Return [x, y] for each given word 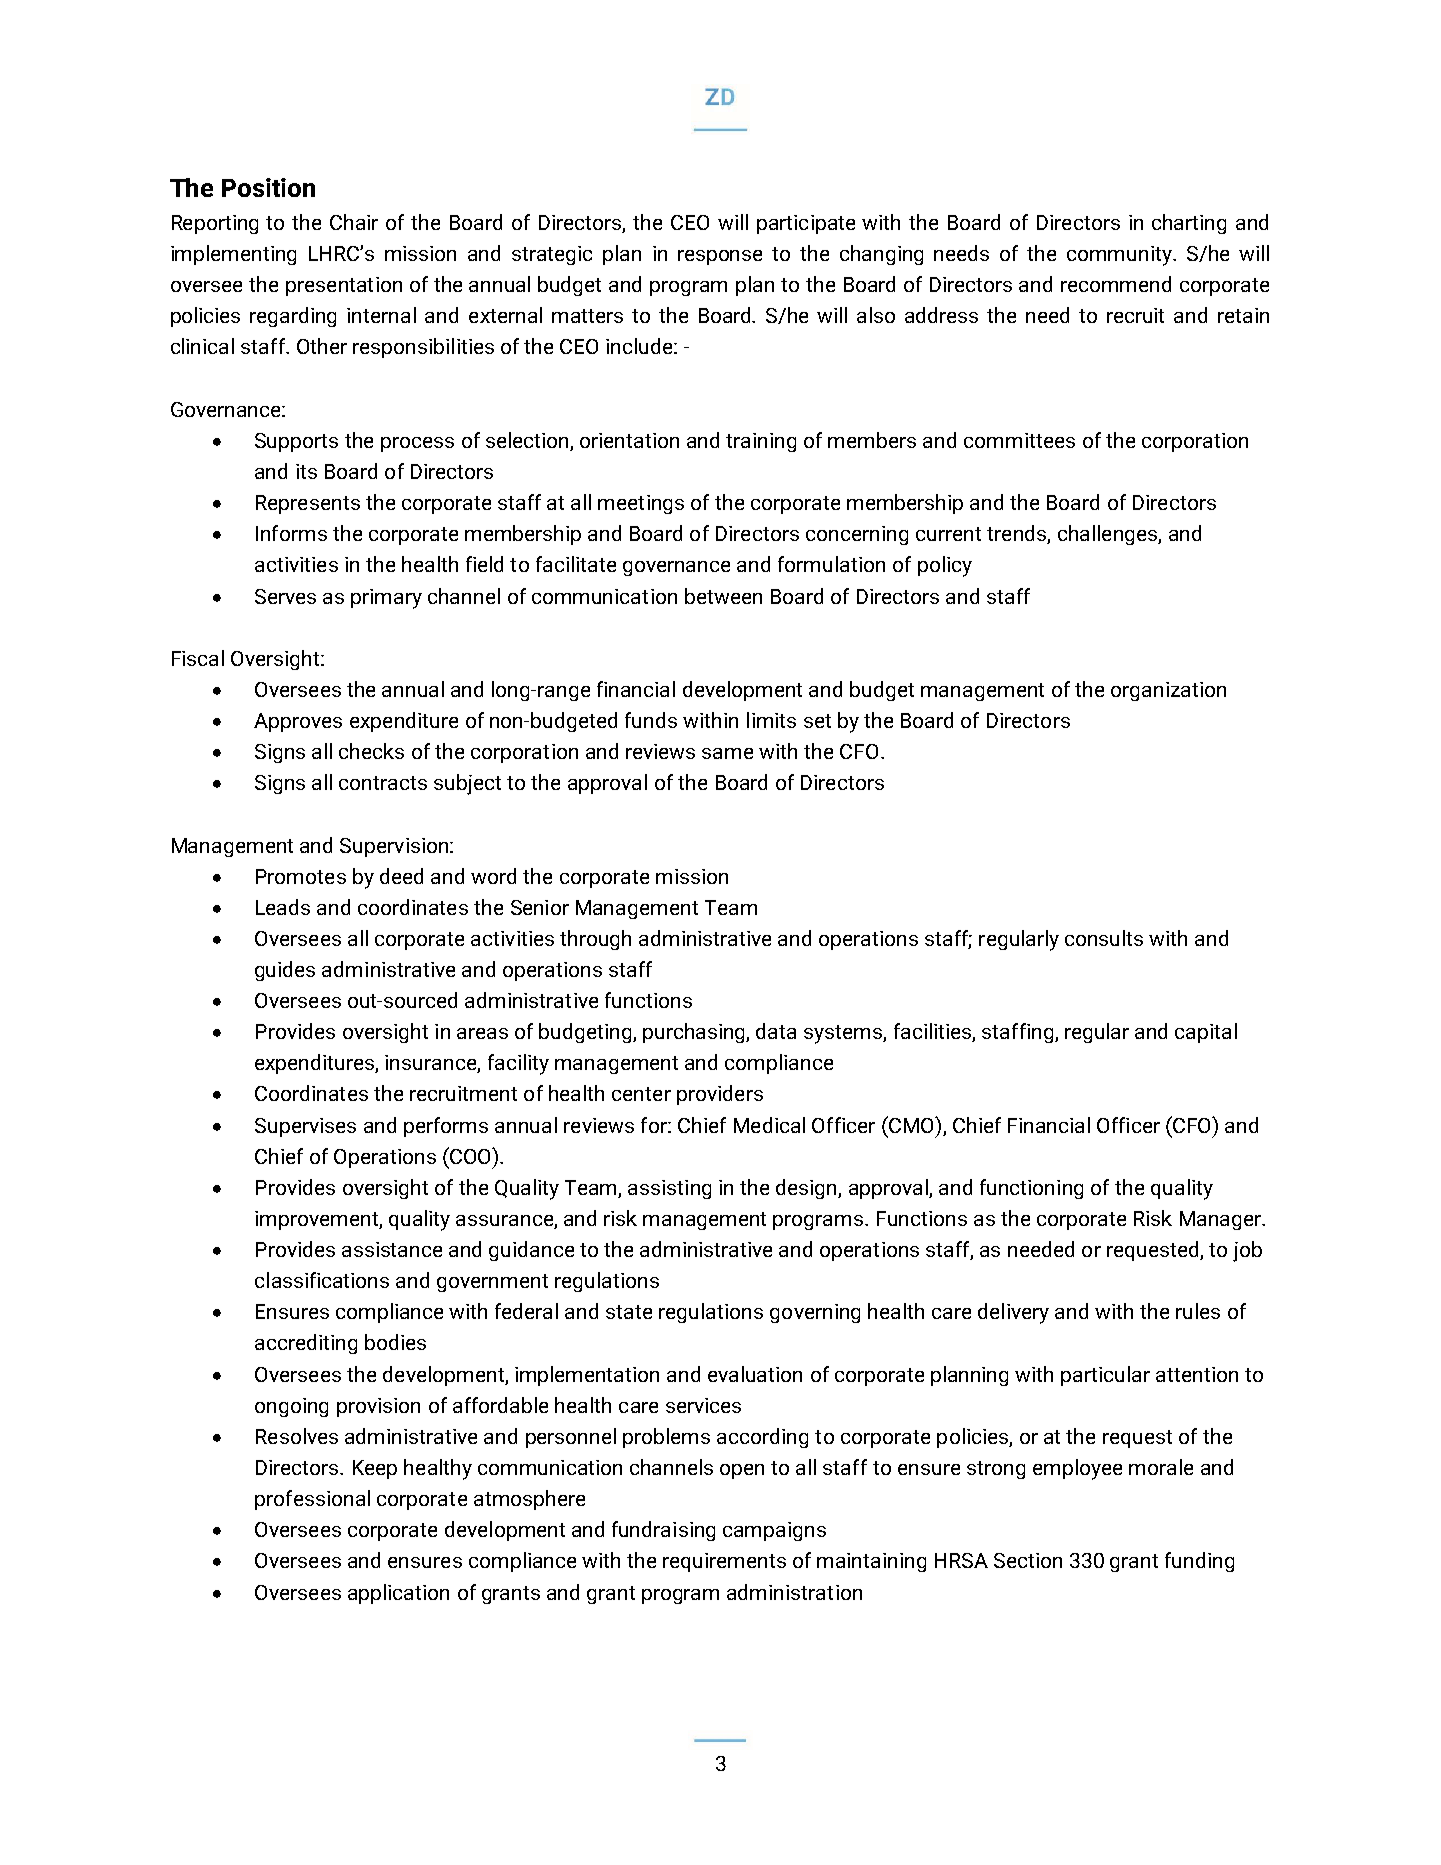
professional [312, 1500]
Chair [354, 222]
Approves [298, 722]
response [720, 257]
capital [1206, 1033]
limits [771, 720]
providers [720, 1095]
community [1120, 256]
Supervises [305, 1127]
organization [1168, 691]
